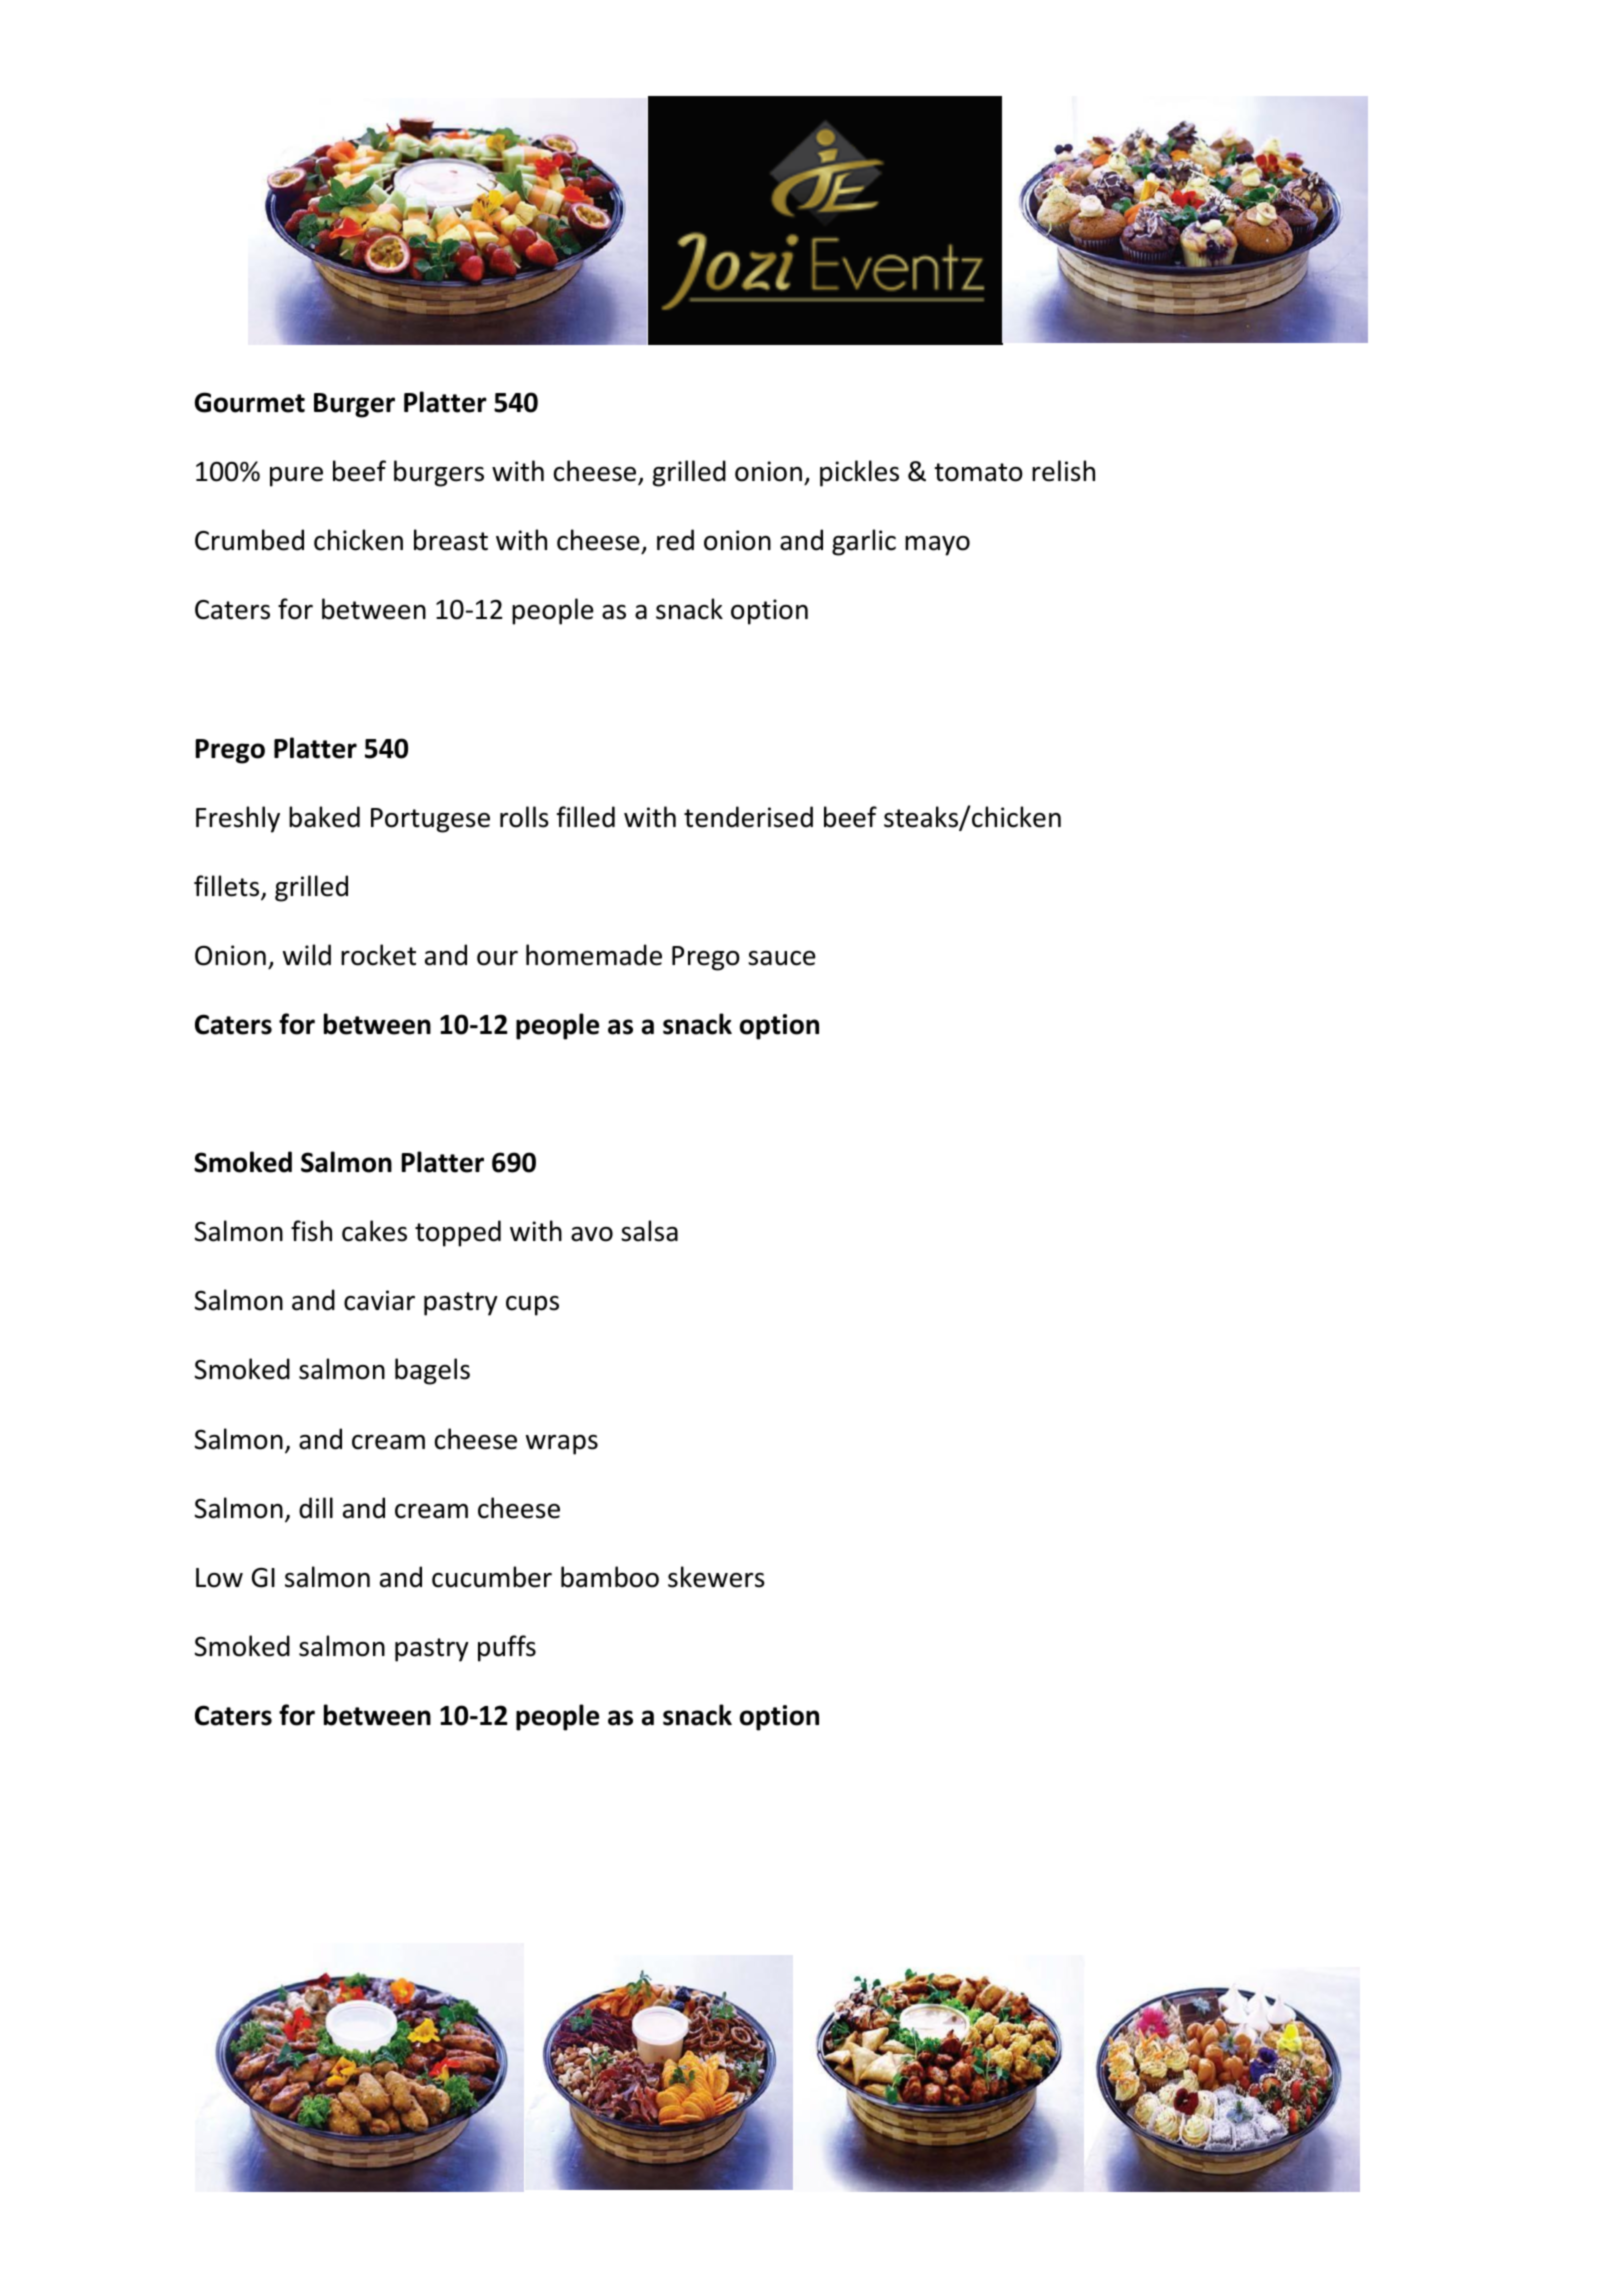 The width and height of the screenshot is (1618, 2288). I want to click on pure, so click(296, 477).
